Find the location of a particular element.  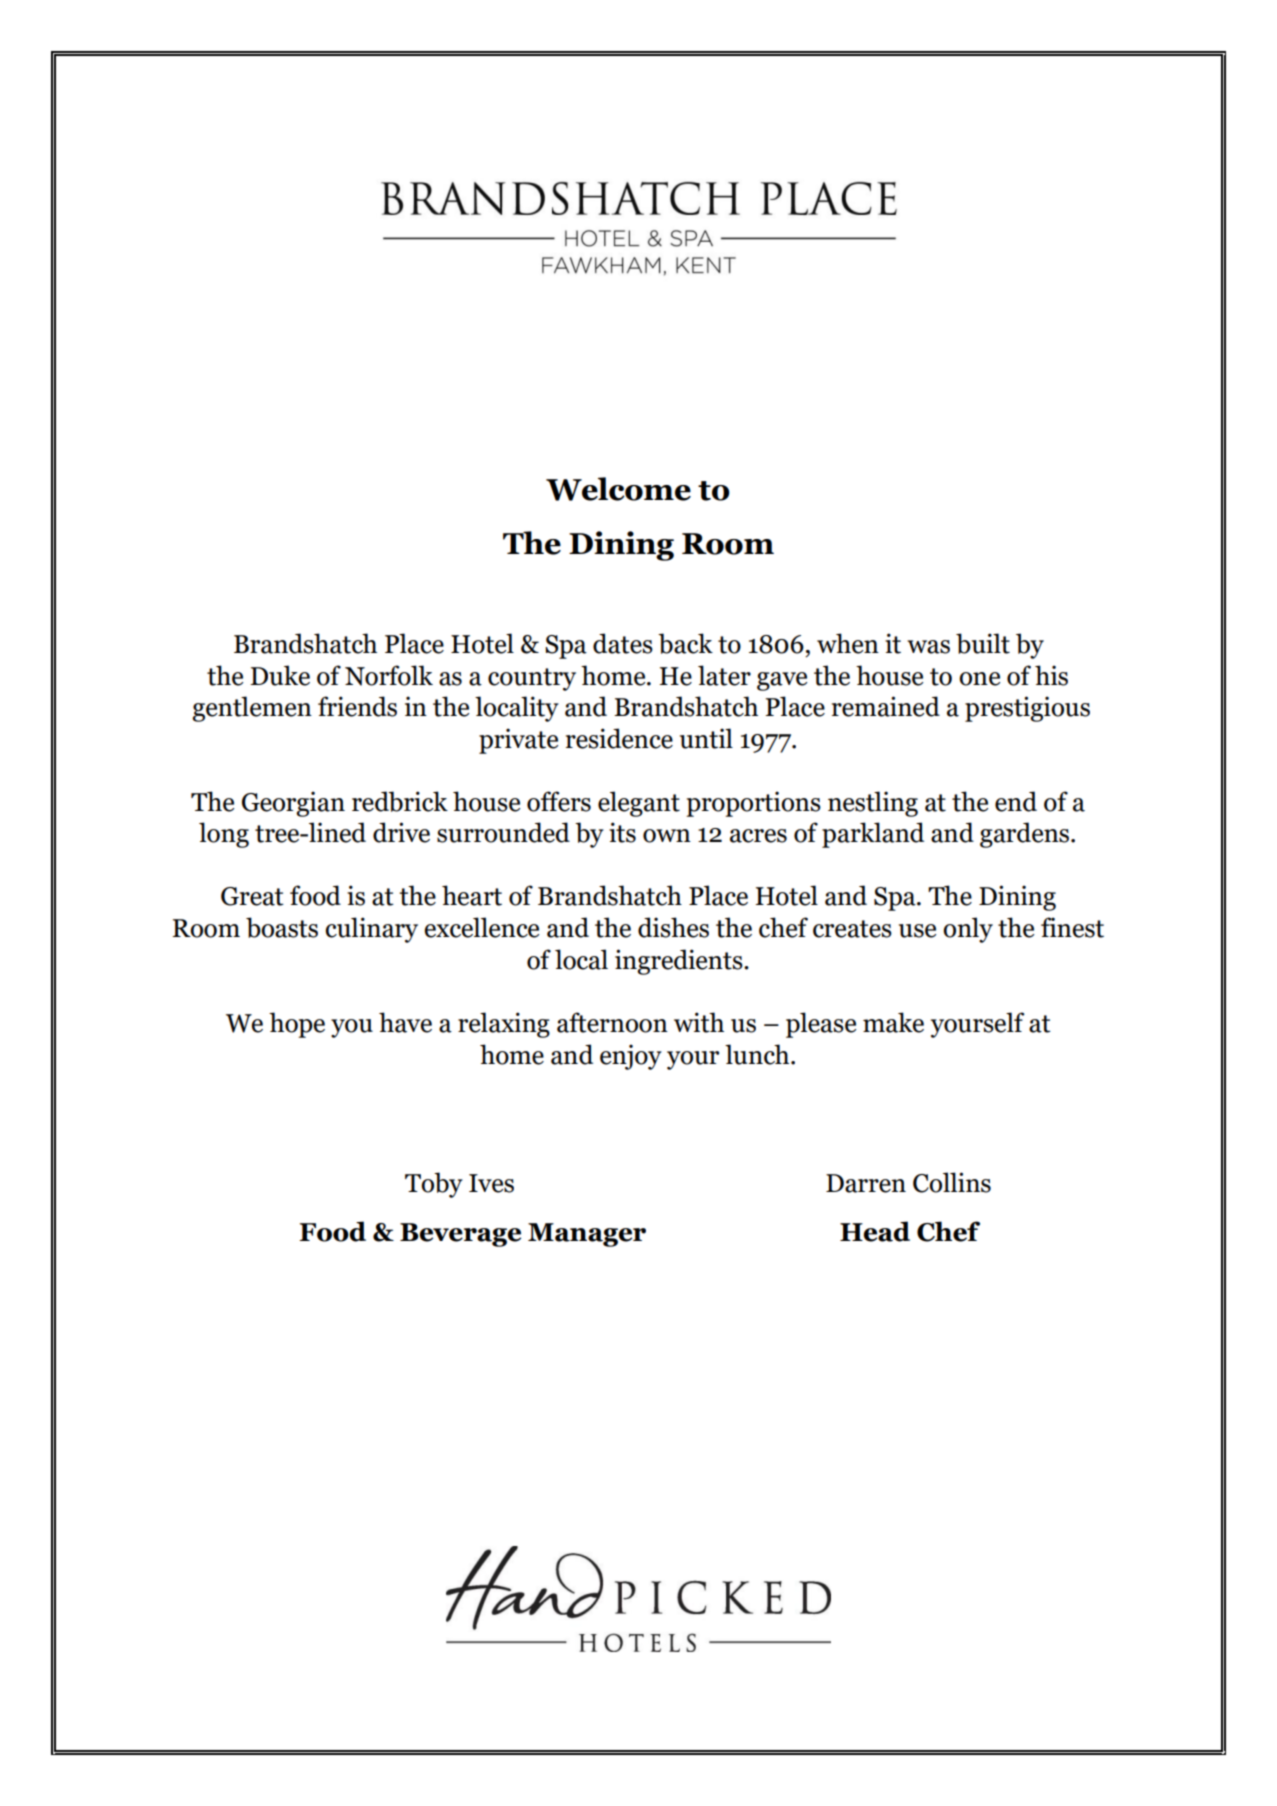

own is located at coordinates (667, 836).
